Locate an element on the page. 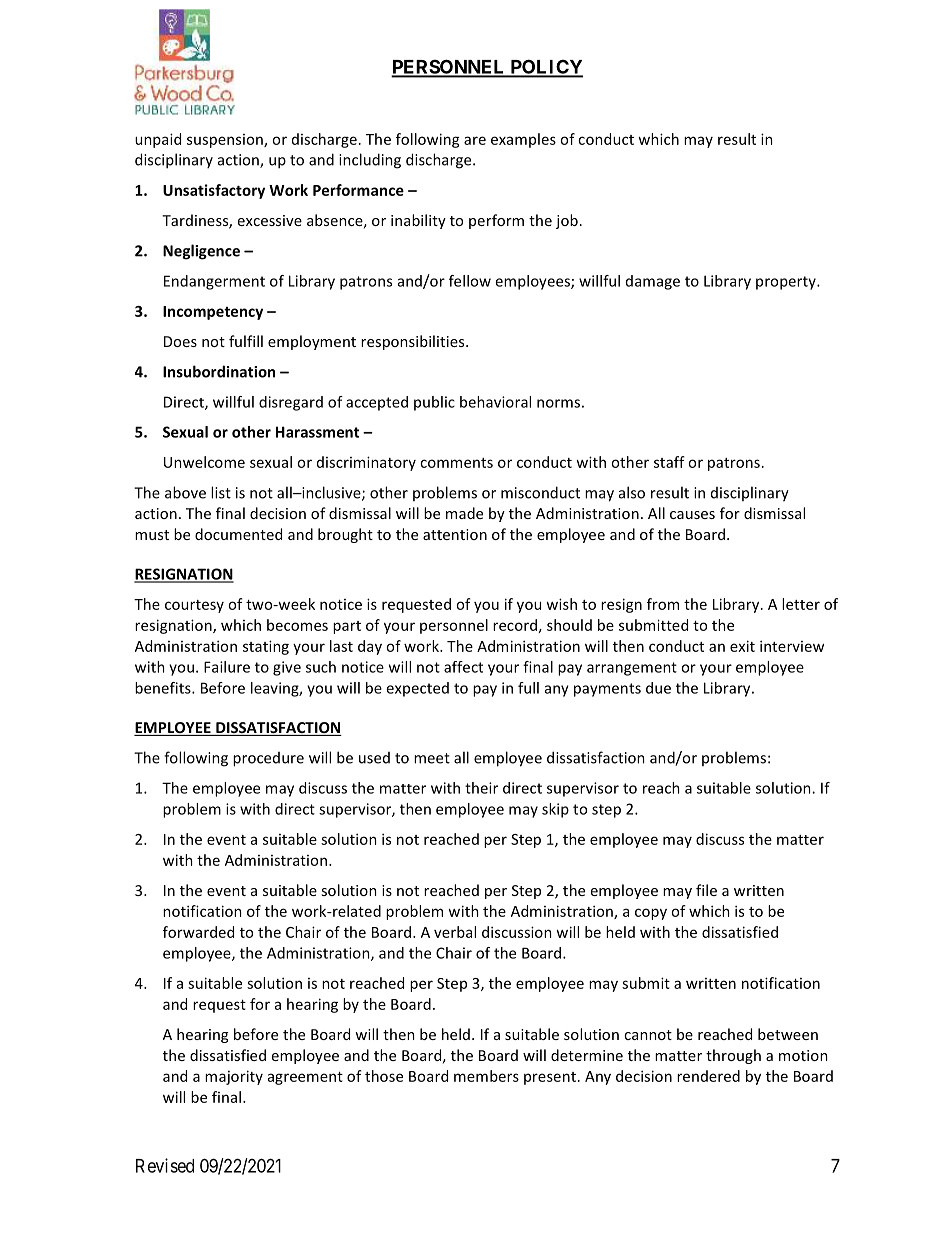  list is located at coordinates (221, 492).
